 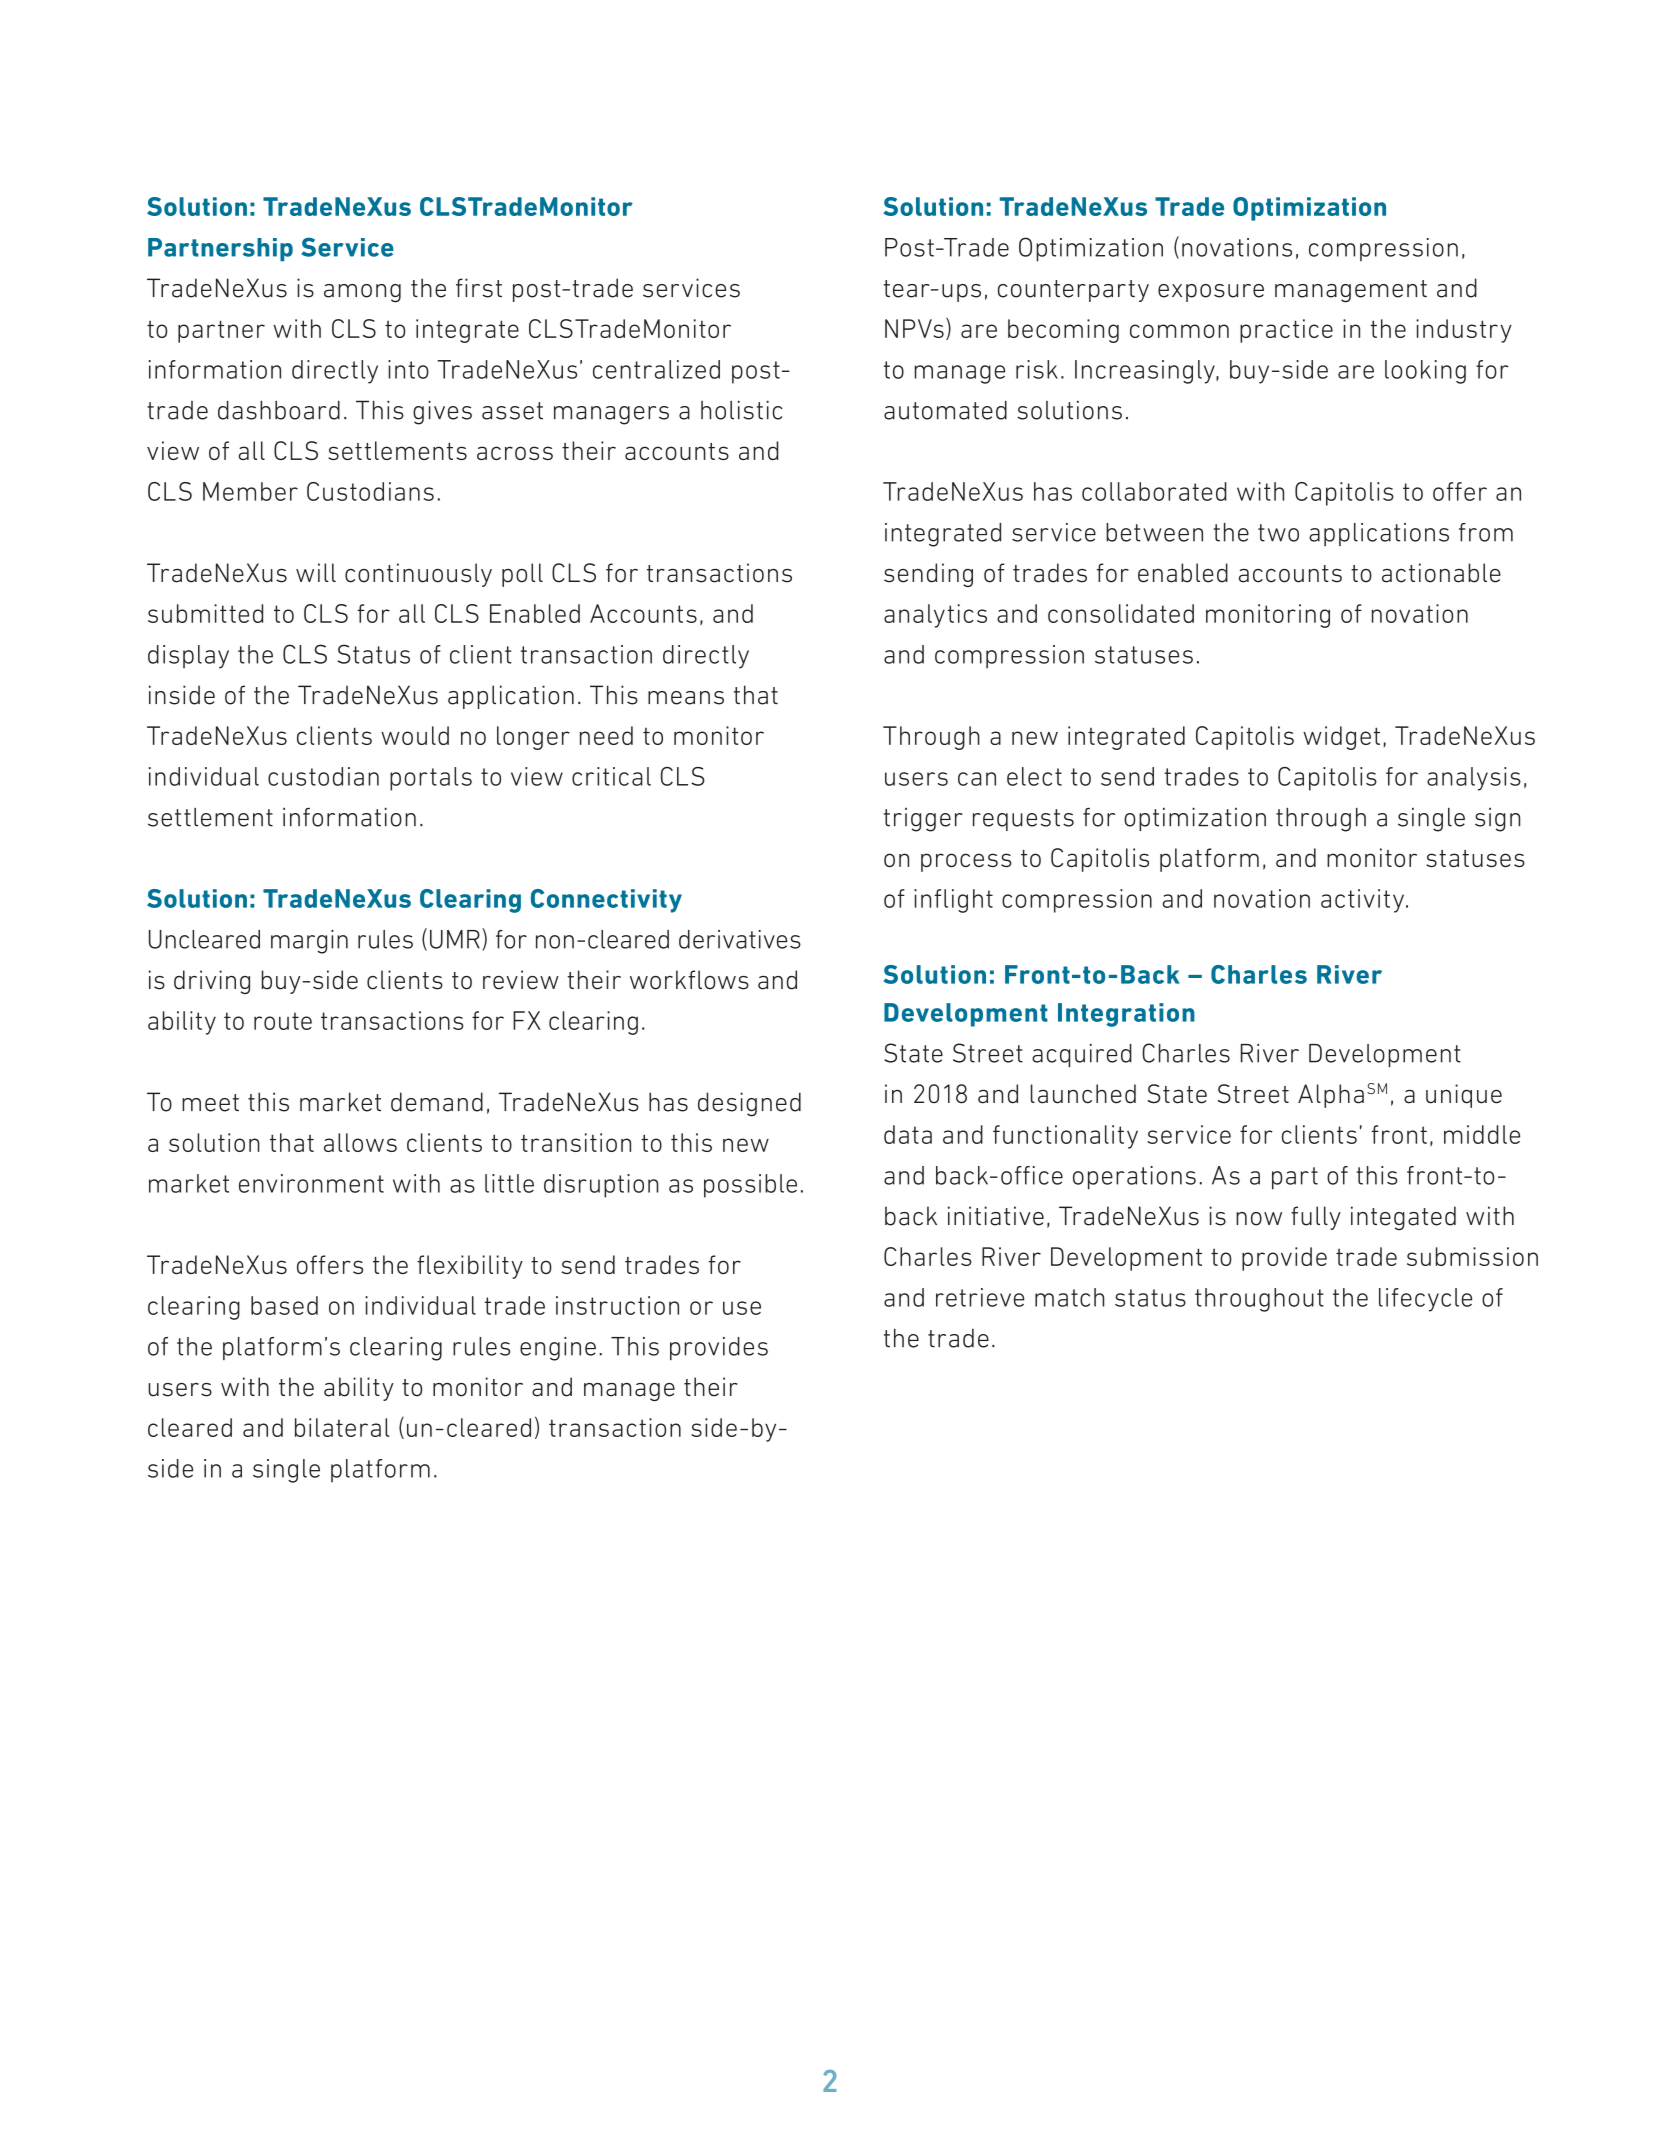 I want to click on retrieve, so click(x=980, y=1297).
